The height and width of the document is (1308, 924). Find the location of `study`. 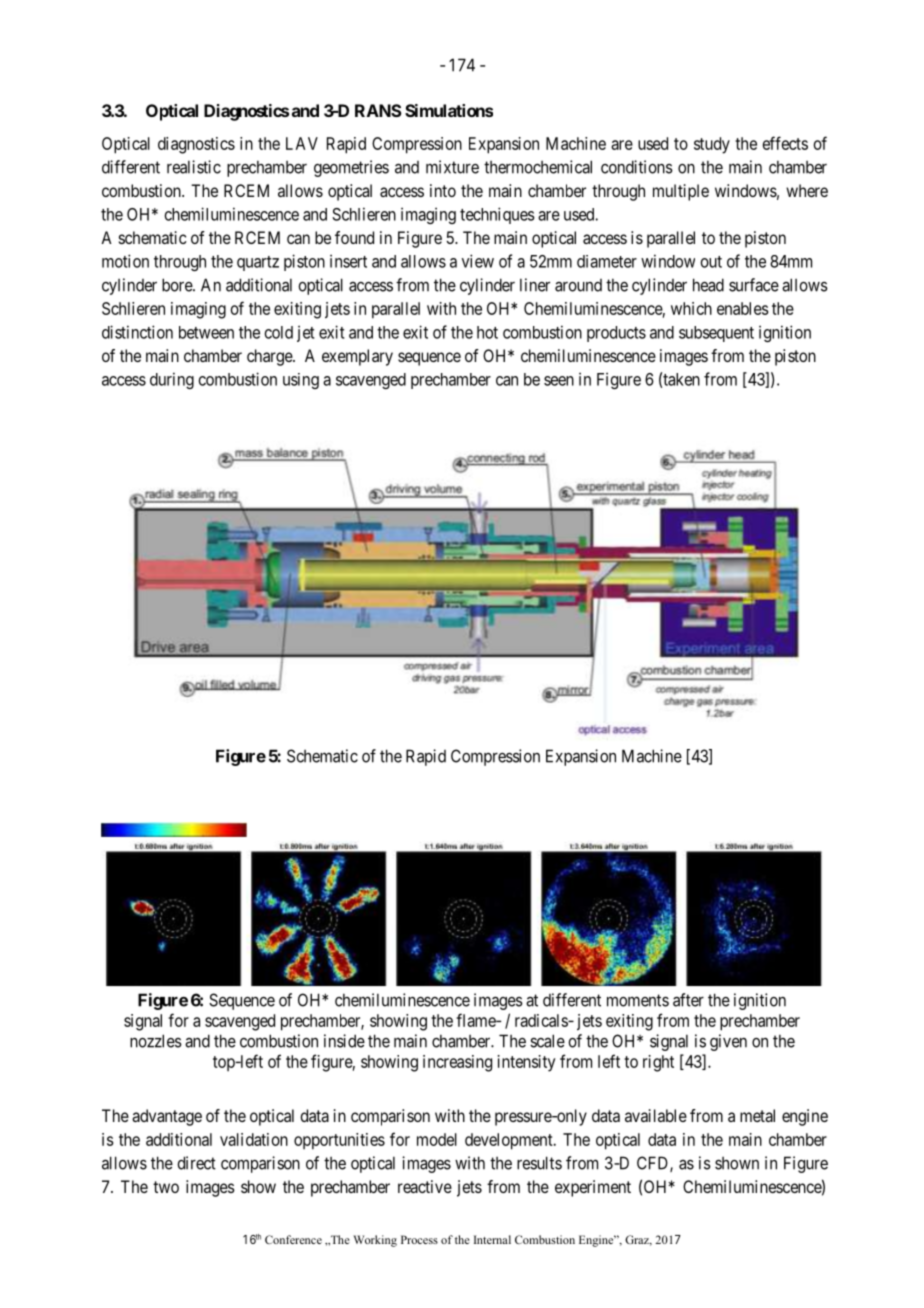

study is located at coordinates (712, 145).
